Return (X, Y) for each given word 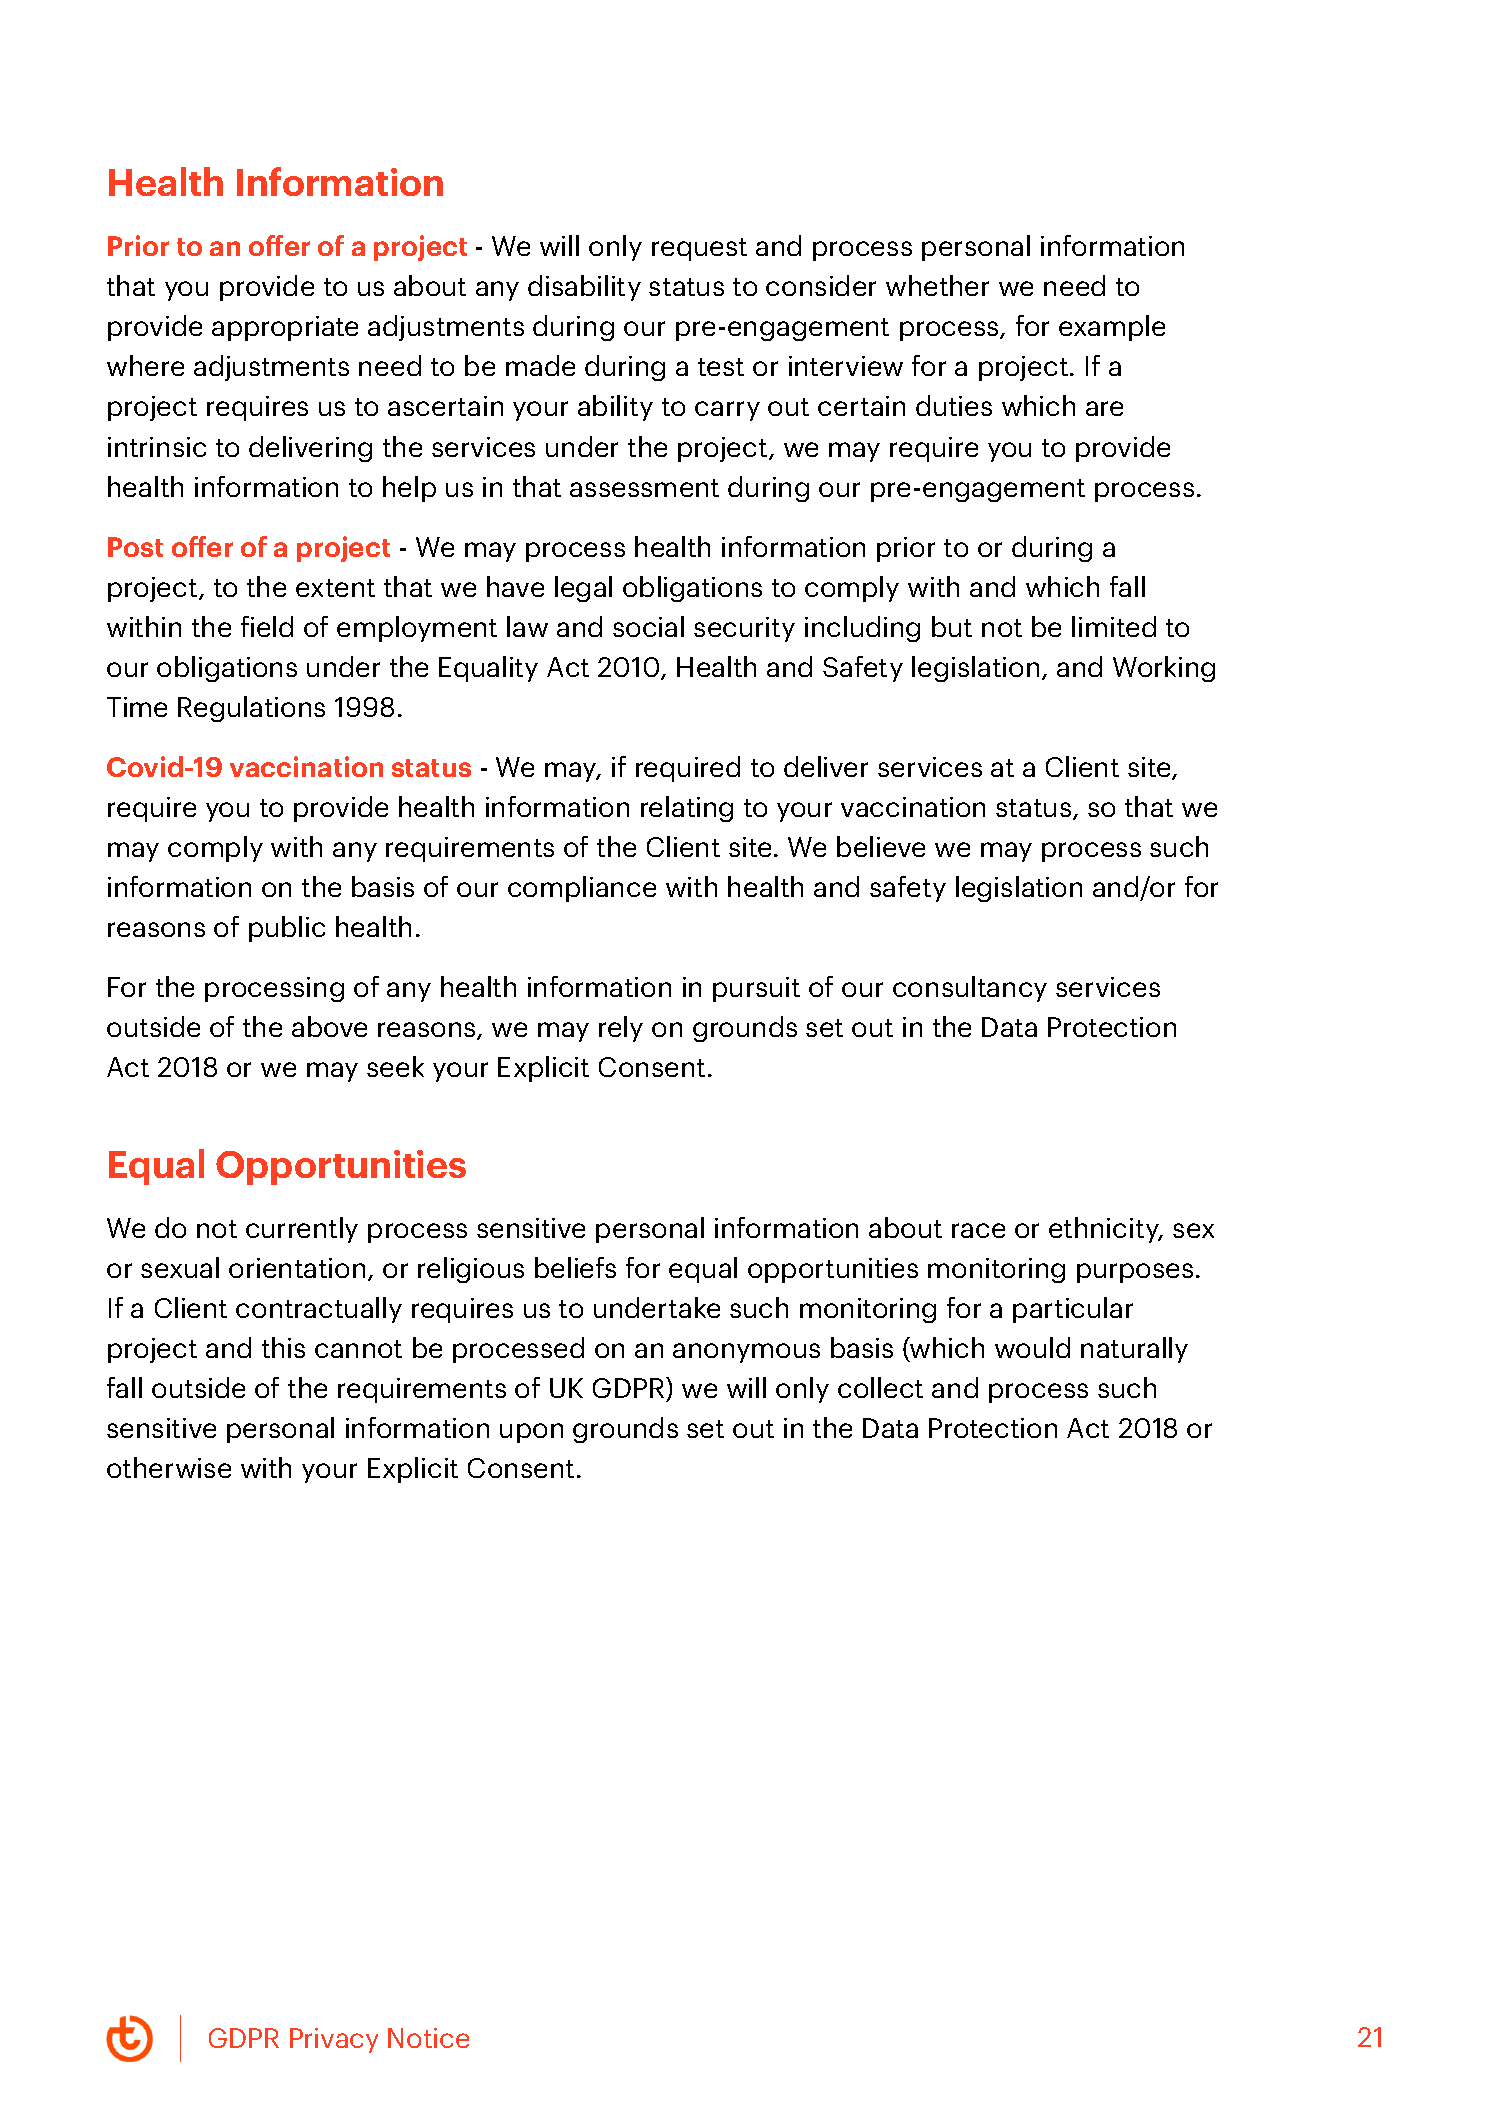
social (648, 626)
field (267, 626)
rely (621, 1029)
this (283, 1347)
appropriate (285, 328)
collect (880, 1387)
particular (1073, 1310)
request (699, 249)
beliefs (575, 1267)
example (1112, 328)
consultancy (970, 989)
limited (1114, 626)
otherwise (169, 1467)
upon (531, 1433)
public (287, 929)
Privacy (334, 2040)
